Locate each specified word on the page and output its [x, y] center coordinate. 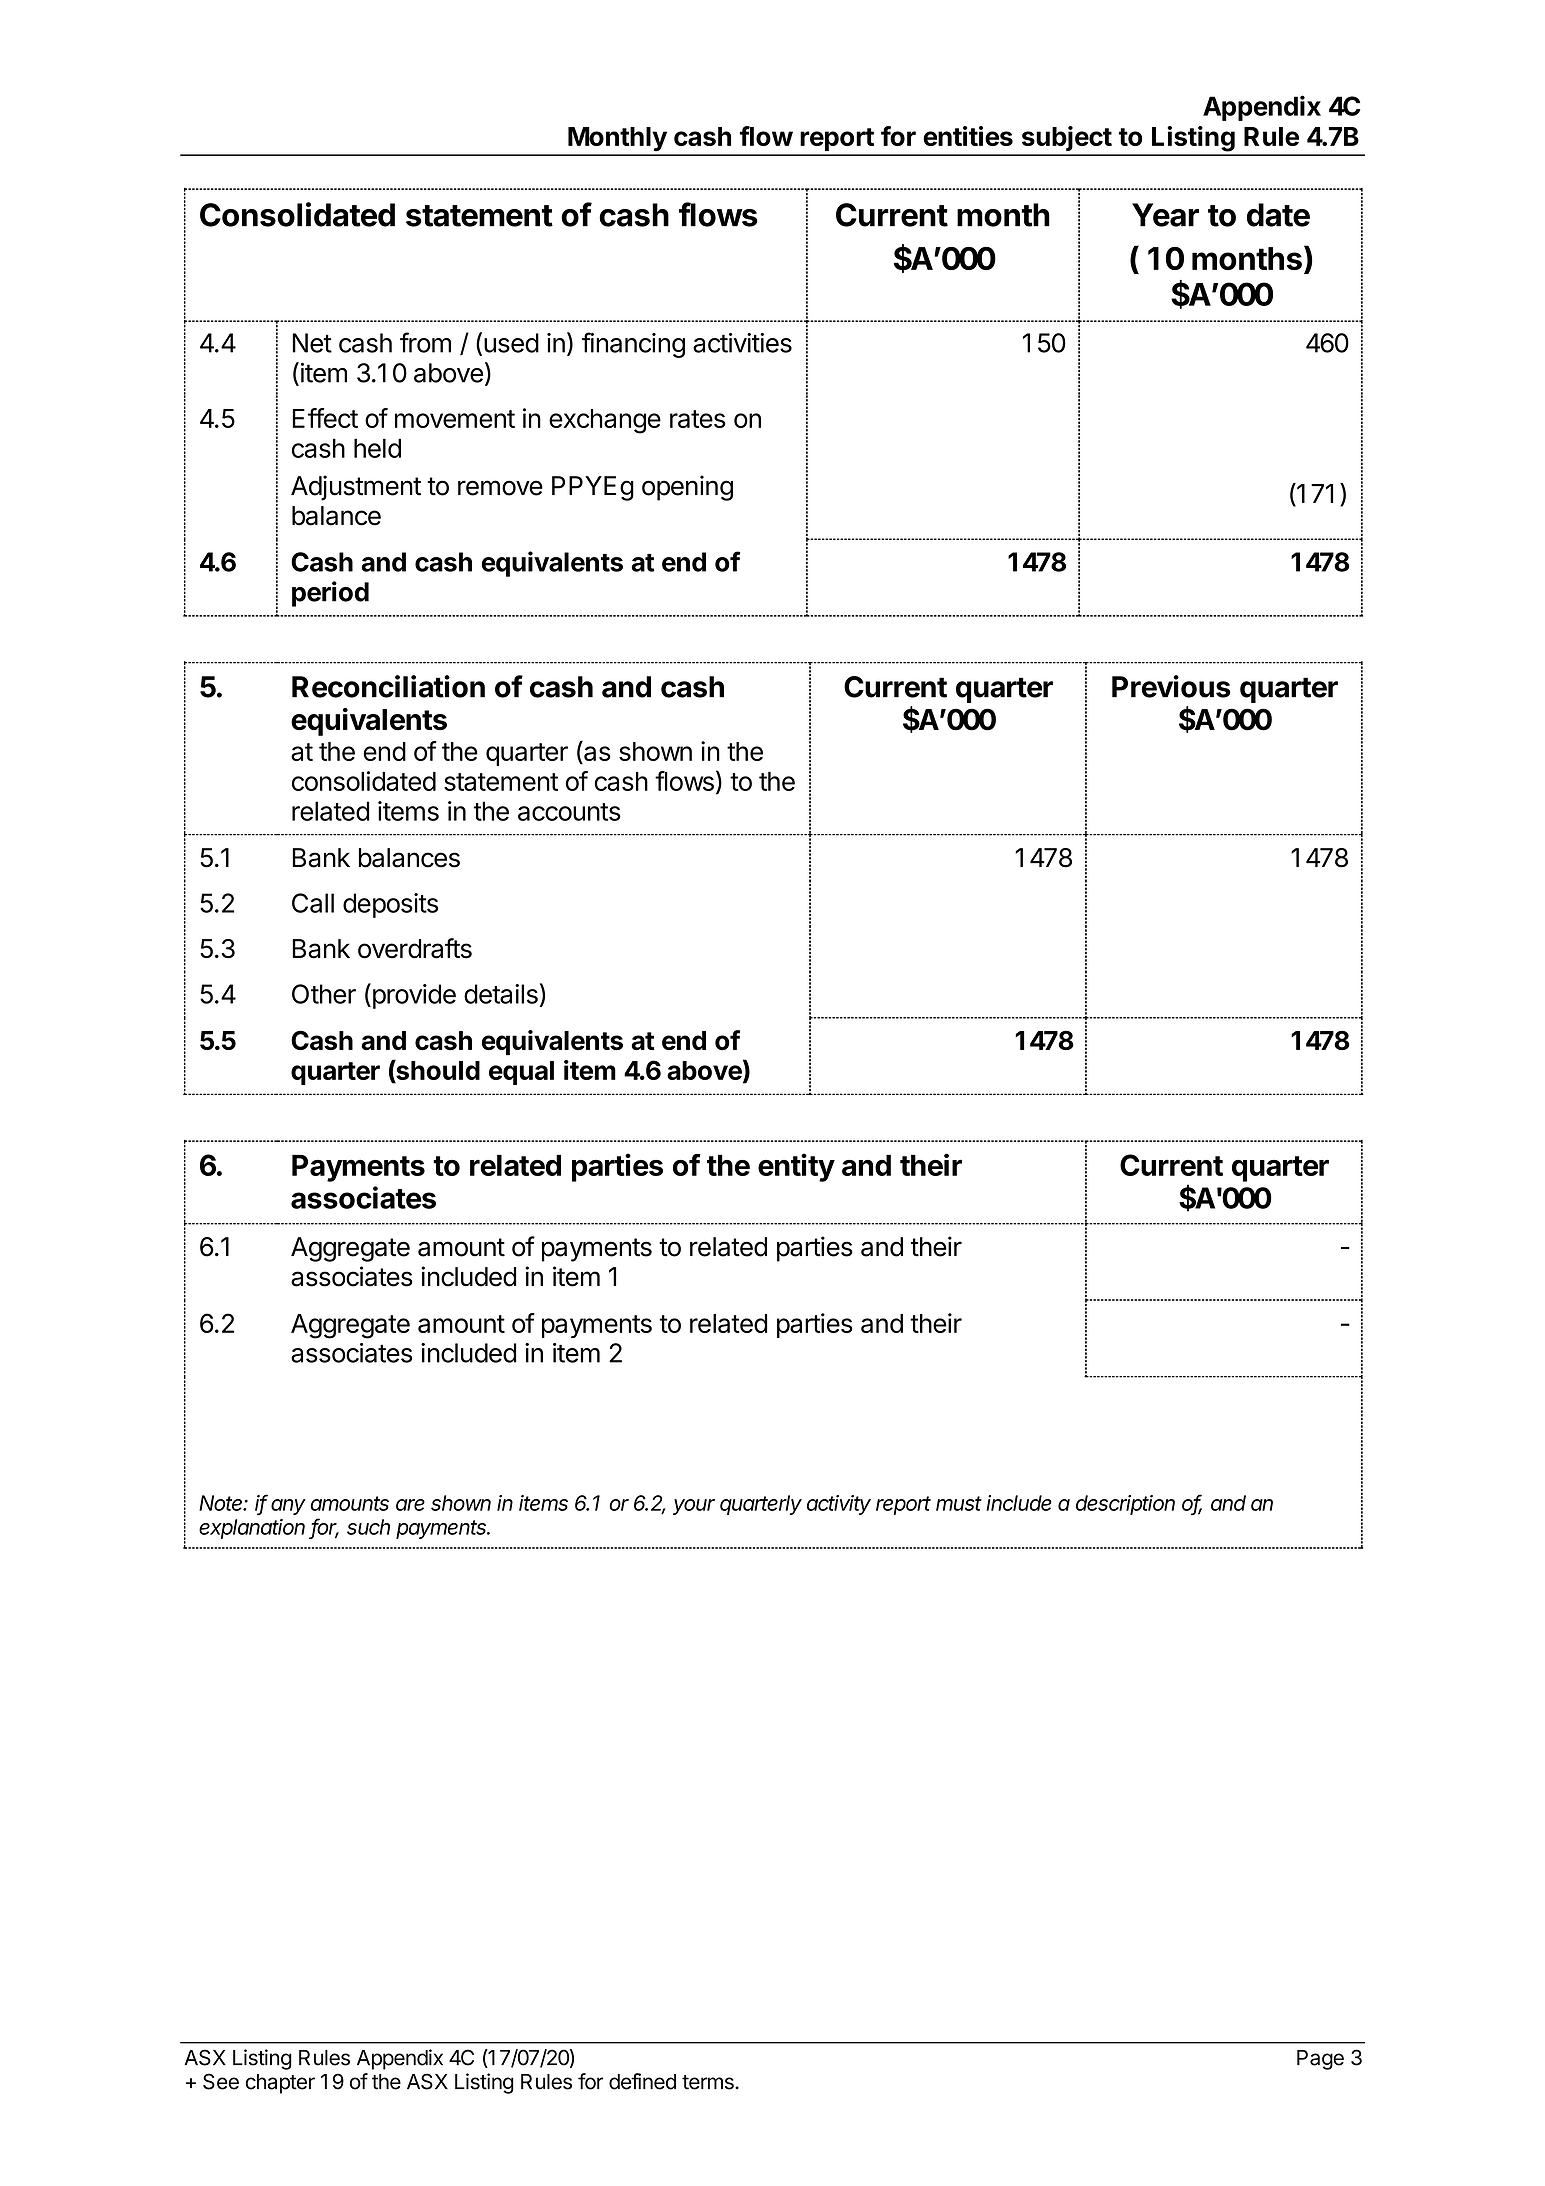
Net [312, 343]
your [694, 1507]
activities [742, 343]
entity [796, 1167]
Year [1165, 215]
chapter [280, 2084]
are [410, 1505]
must [959, 1503]
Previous [1171, 686]
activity [839, 1505]
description [1125, 1505]
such [368, 1527]
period [330, 594]
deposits [390, 905]
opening [687, 488]
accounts [569, 812]
